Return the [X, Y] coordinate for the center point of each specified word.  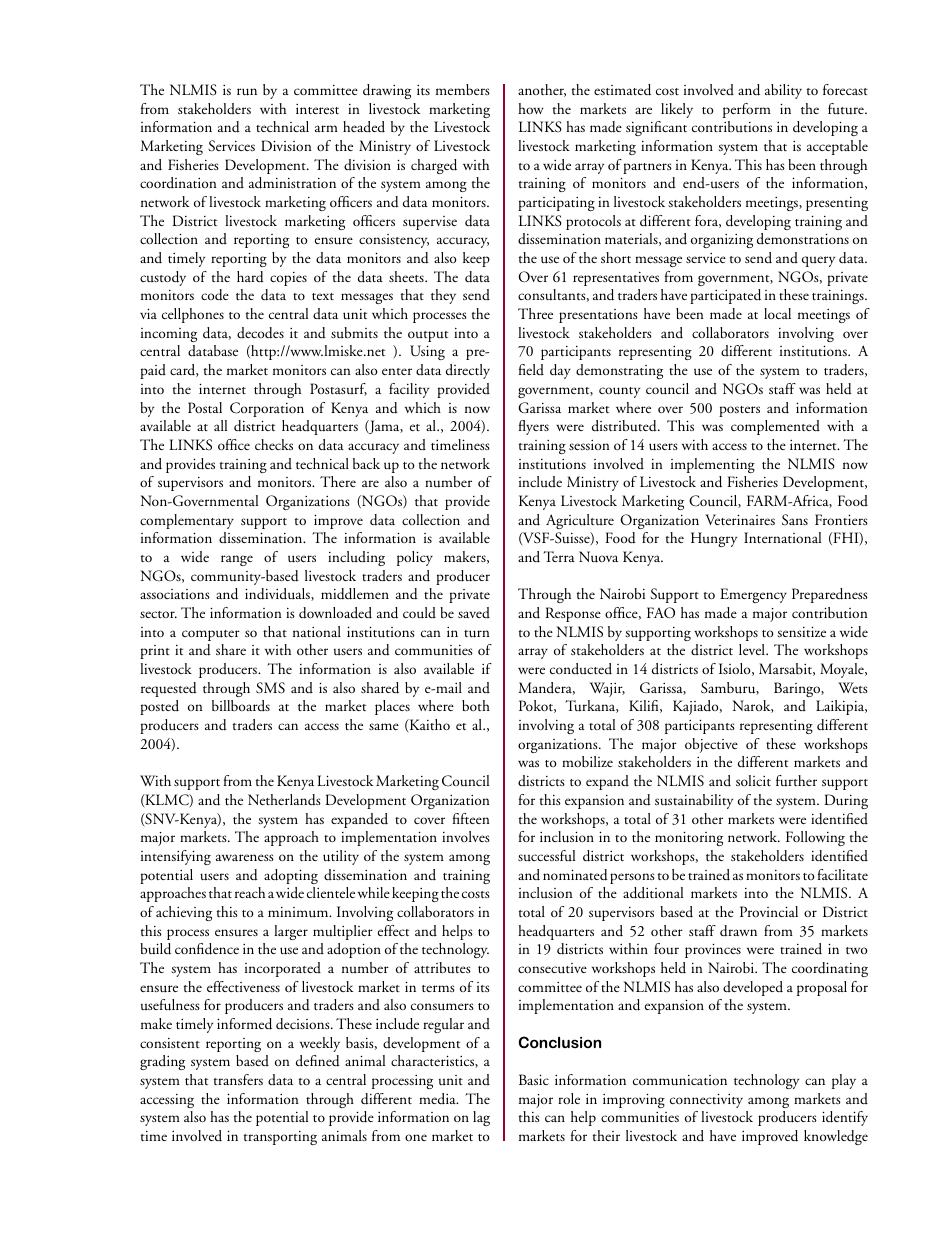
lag [481, 1118]
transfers [238, 1079]
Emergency [753, 595]
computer [211, 635]
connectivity [706, 1100]
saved [474, 612]
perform [747, 110]
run [247, 92]
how [531, 108]
